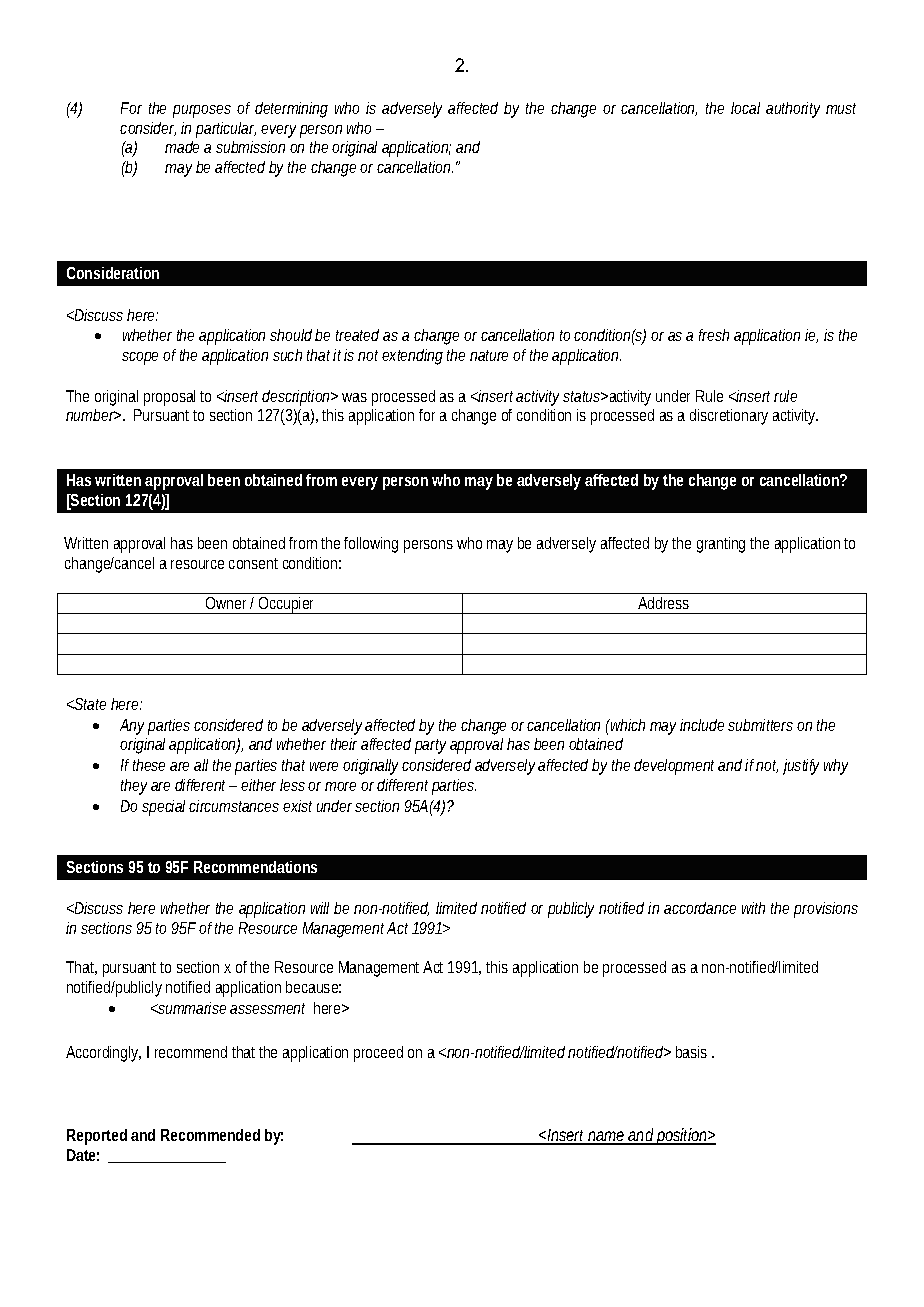 Image resolution: width=924 pixels, height=1307 pixels. What do you see at coordinates (371, 545) in the page?
I see `following` at bounding box center [371, 545].
